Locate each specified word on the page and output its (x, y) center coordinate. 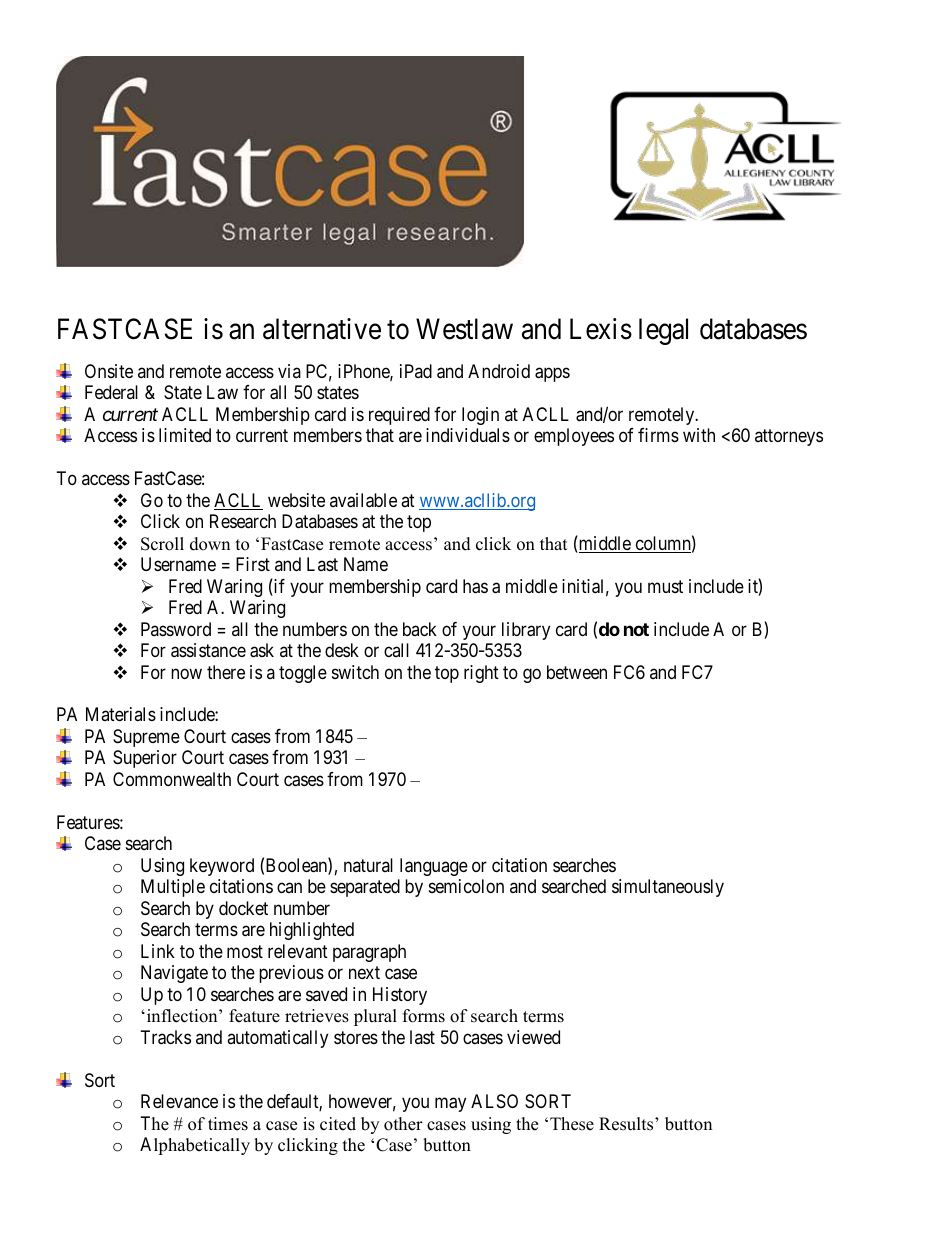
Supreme (146, 738)
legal (663, 331)
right (481, 674)
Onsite (109, 371)
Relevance (179, 1101)
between (577, 672)
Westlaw (464, 329)
